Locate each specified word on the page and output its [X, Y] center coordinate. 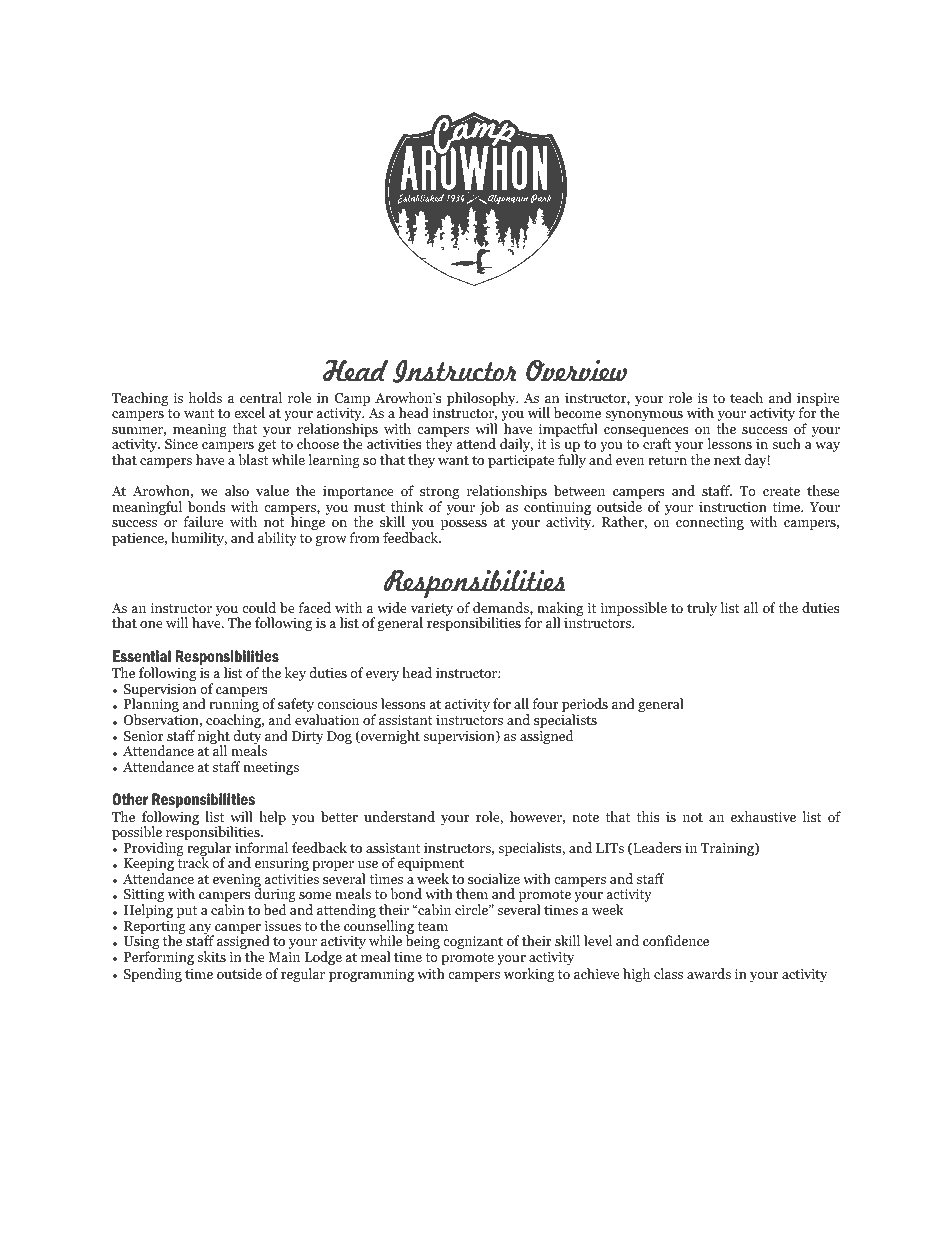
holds [205, 397]
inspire [818, 400]
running [234, 706]
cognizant [473, 942]
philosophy [482, 399]
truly [702, 609]
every [382, 676]
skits [212, 956]
